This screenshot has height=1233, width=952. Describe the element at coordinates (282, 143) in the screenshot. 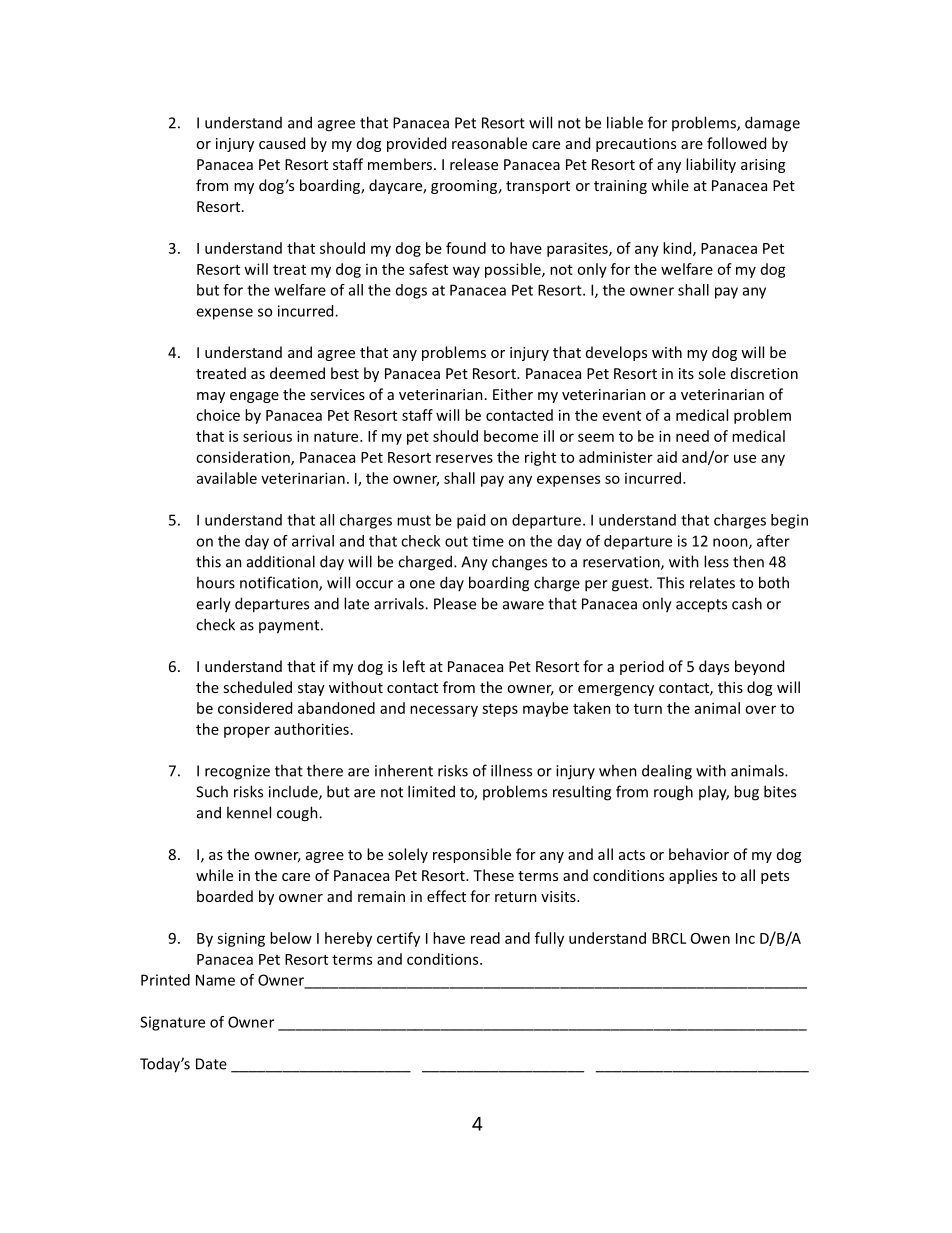

I see `caused` at that location.
